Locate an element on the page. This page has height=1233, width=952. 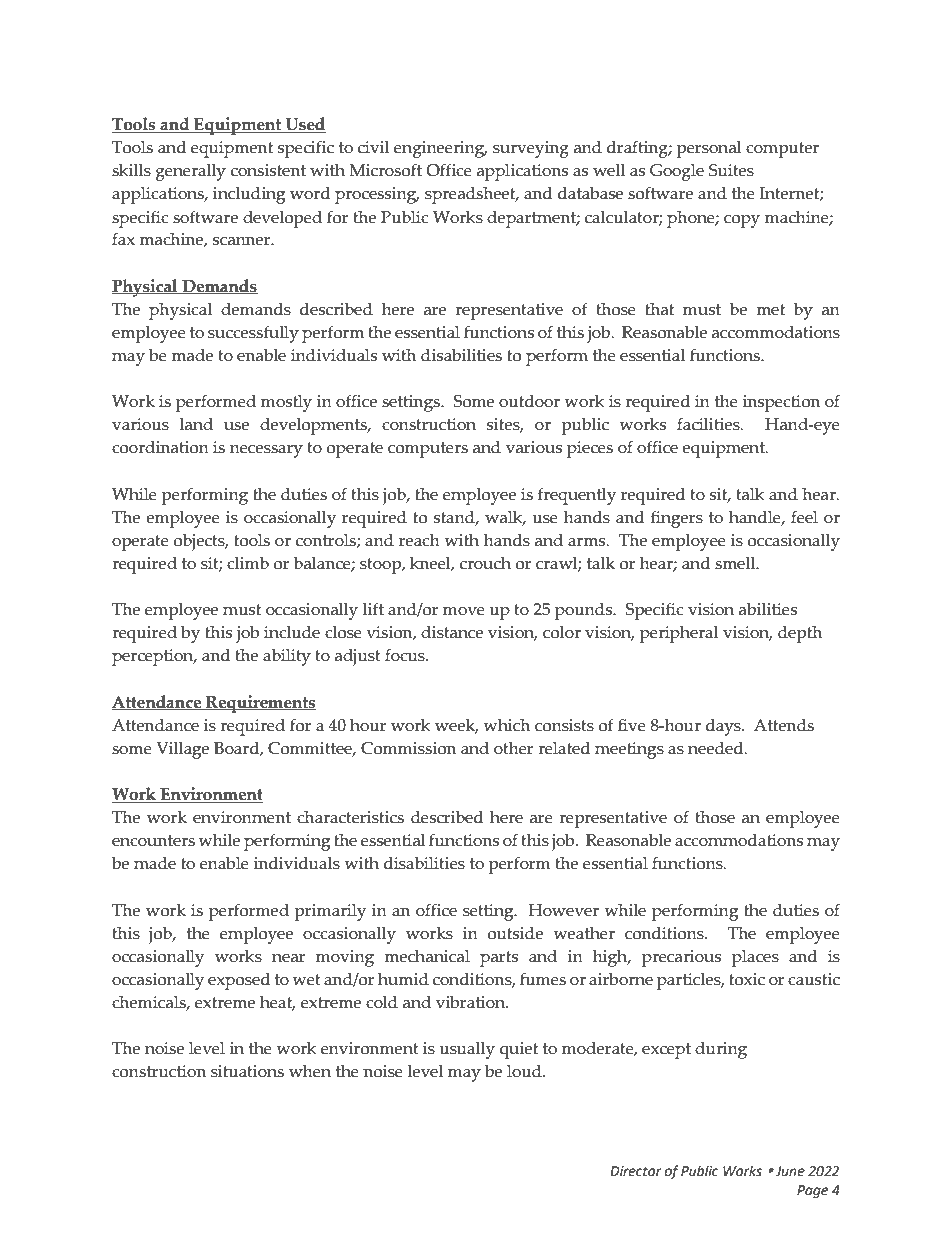
reach is located at coordinates (419, 540).
